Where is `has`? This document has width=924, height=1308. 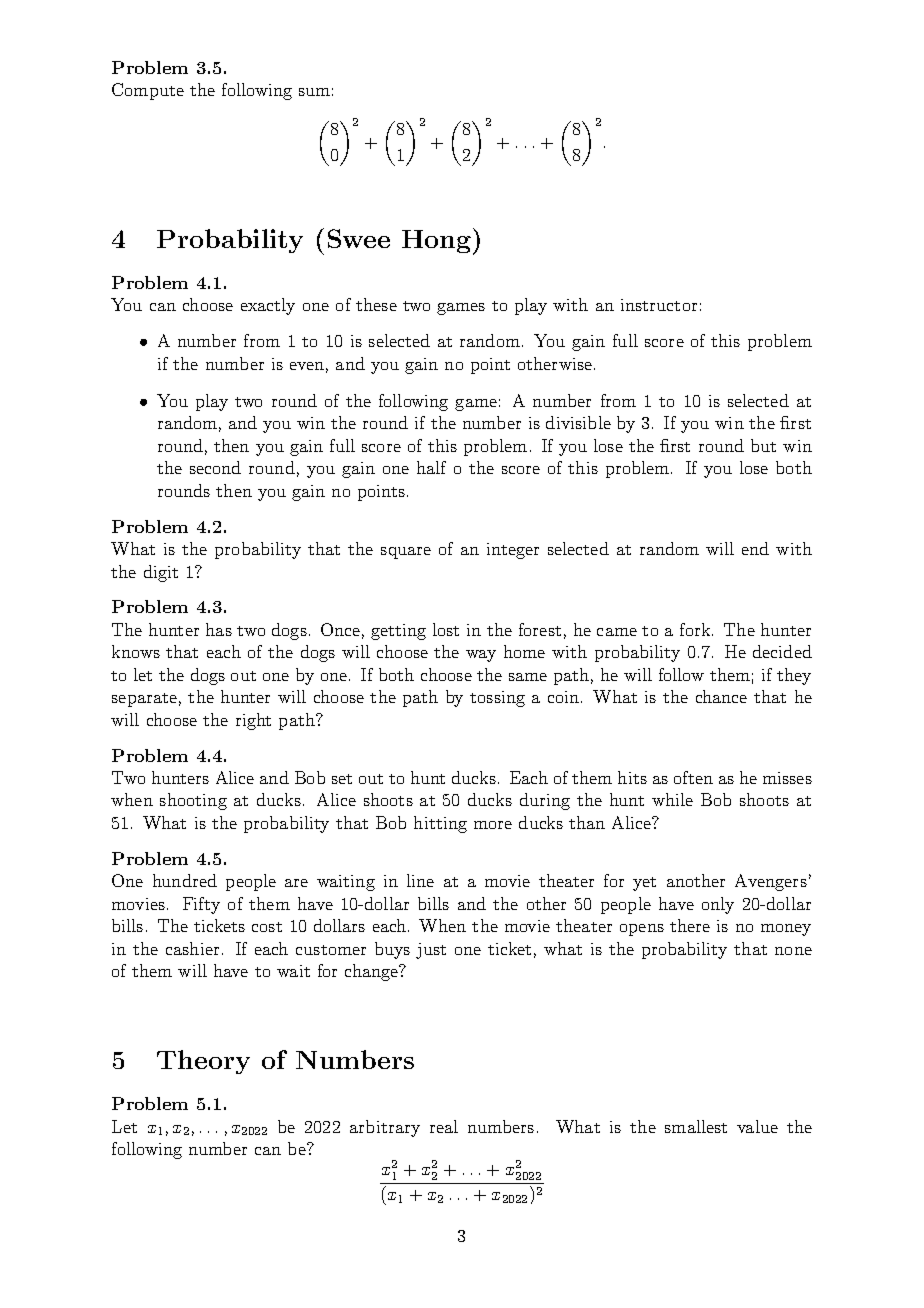 has is located at coordinates (219, 629).
